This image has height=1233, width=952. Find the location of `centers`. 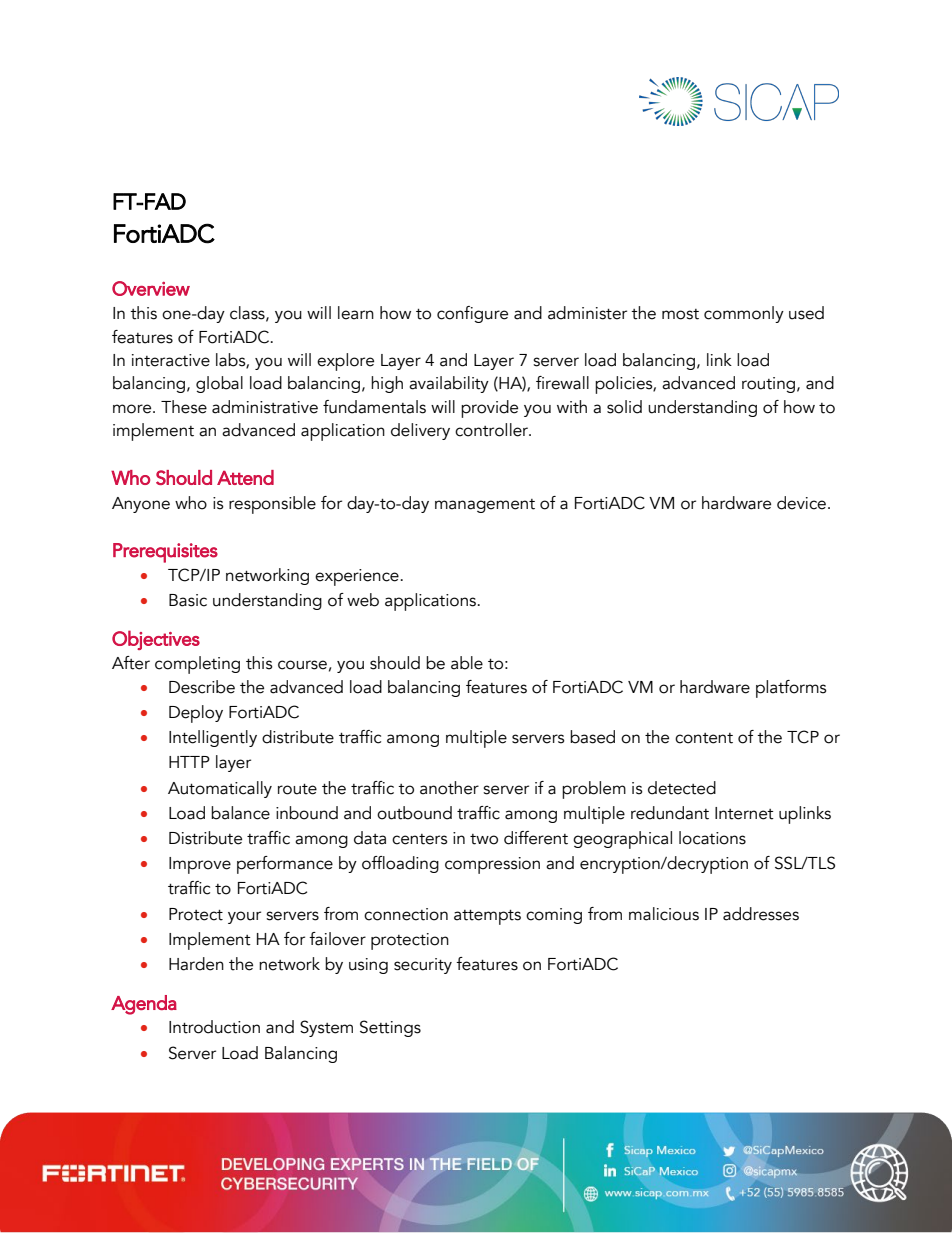

centers is located at coordinates (420, 839).
